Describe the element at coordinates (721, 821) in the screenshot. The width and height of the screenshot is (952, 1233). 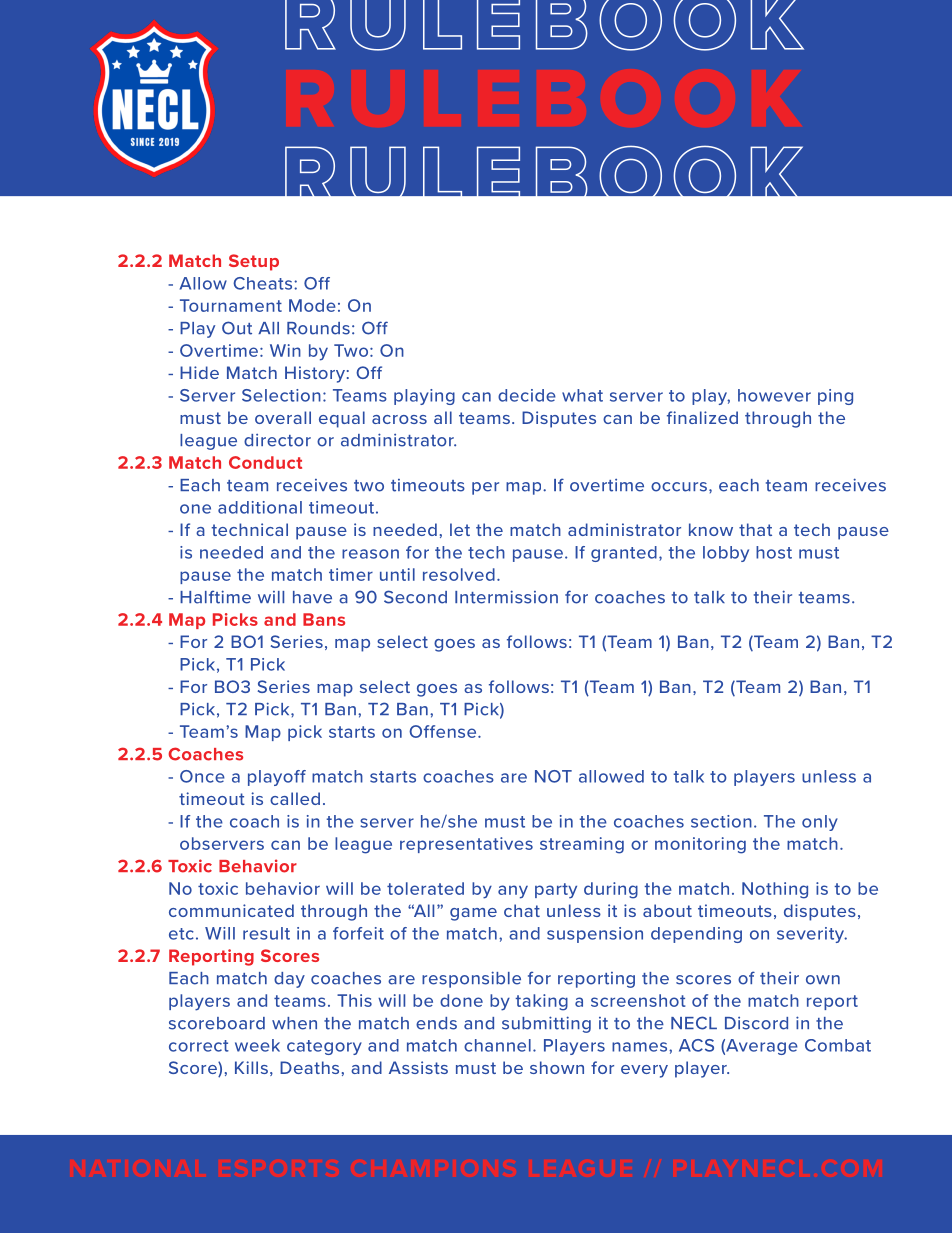
I see `section` at that location.
